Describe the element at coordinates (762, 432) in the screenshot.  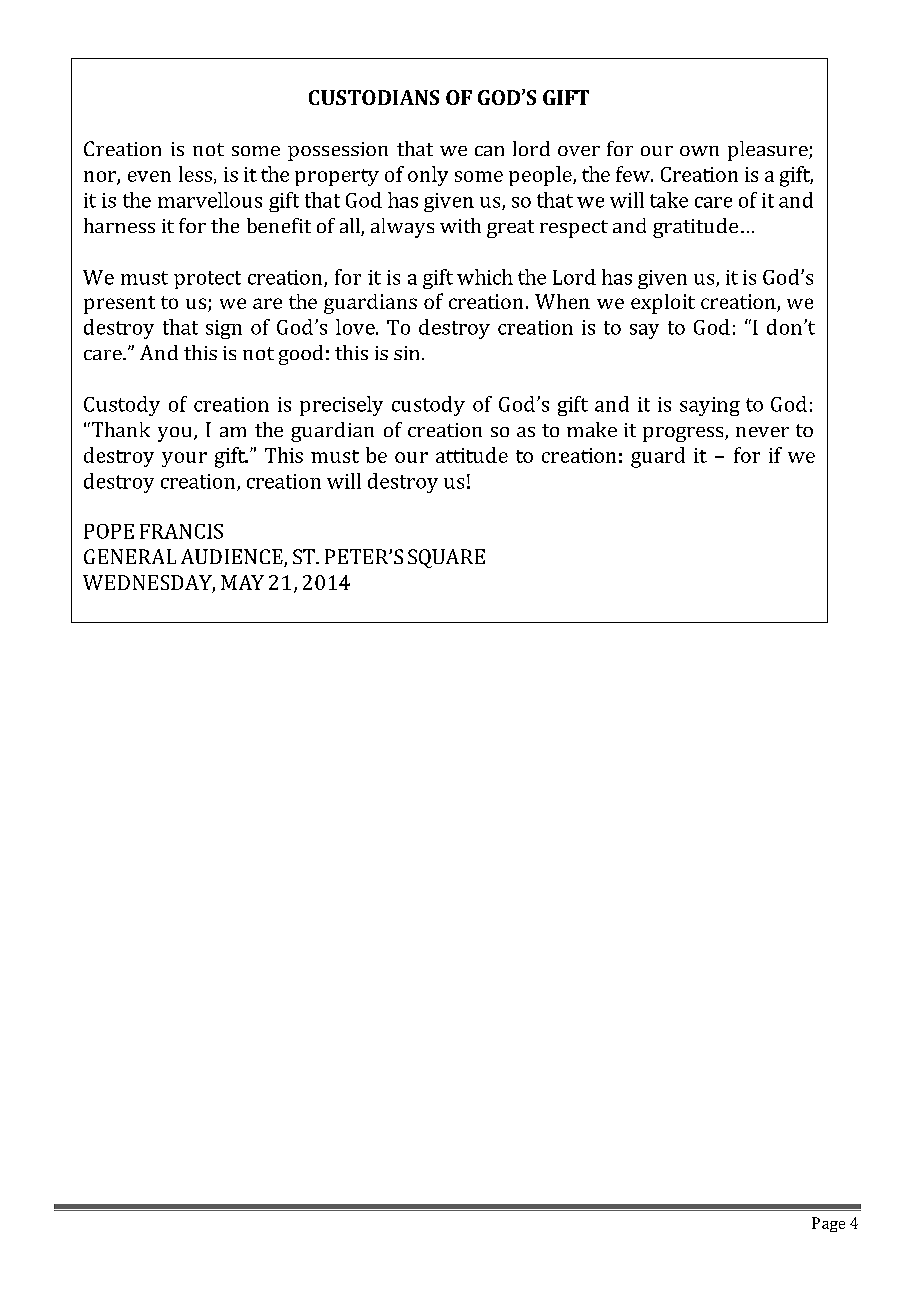
I see `never` at that location.
